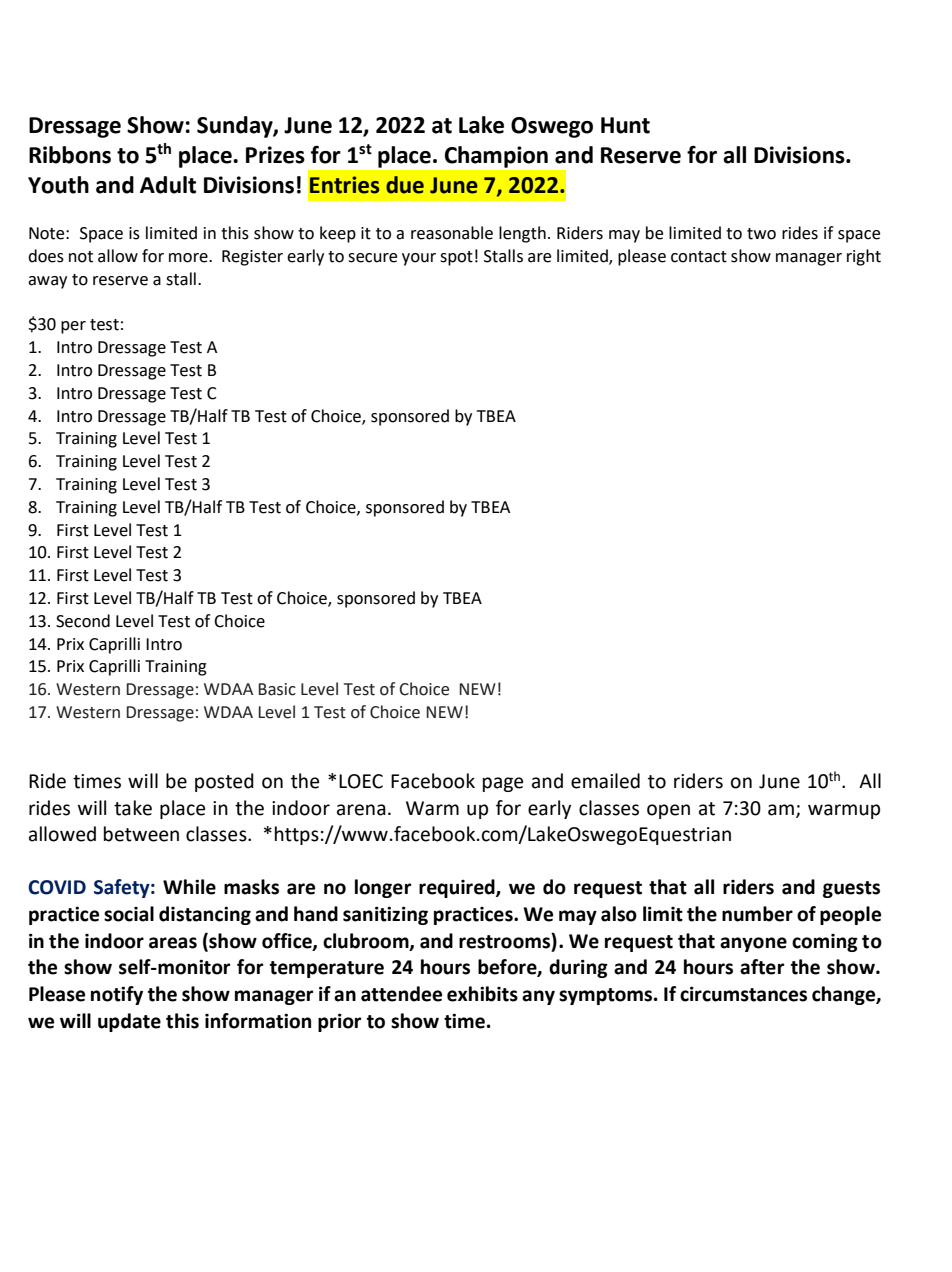 The width and height of the screenshot is (952, 1272). Describe the element at coordinates (277, 689) in the screenshot. I see `Basic` at that location.
